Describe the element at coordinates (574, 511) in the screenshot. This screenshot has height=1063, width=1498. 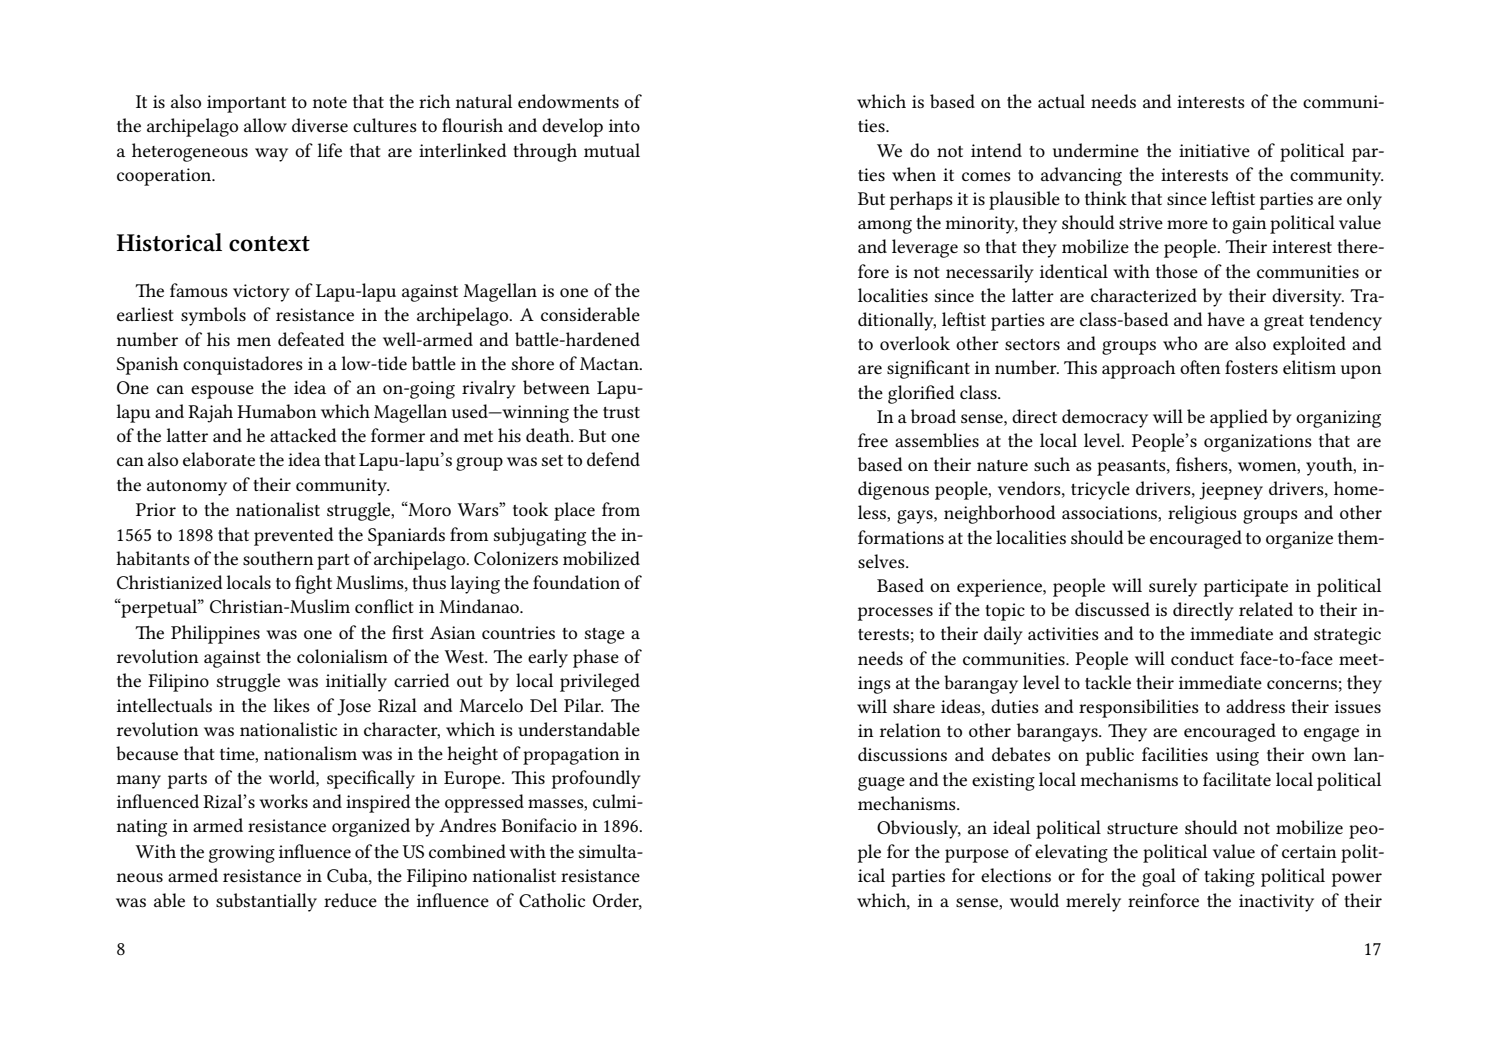
I see `place` at that location.
